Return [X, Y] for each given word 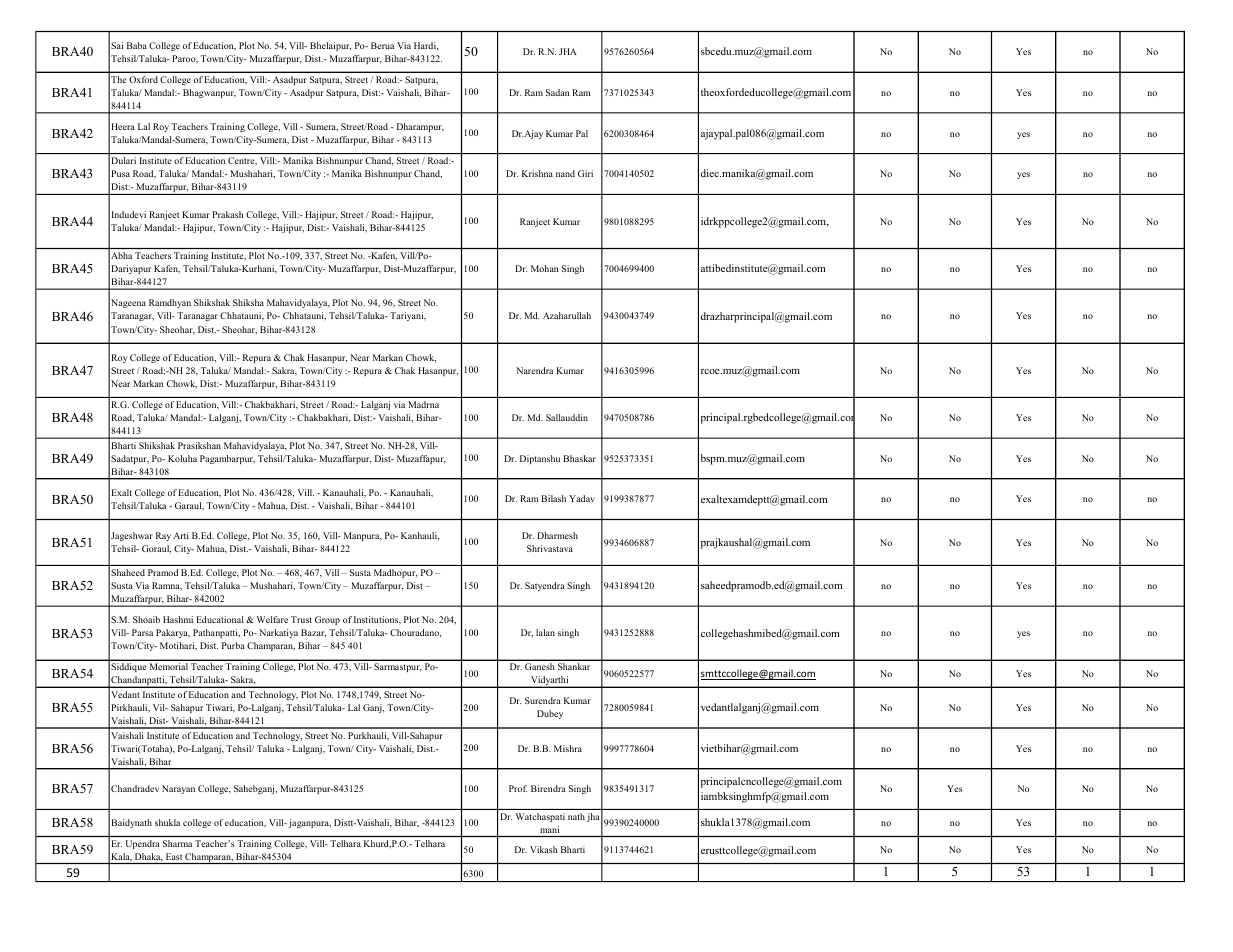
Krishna [537, 173]
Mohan [544, 268]
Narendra [534, 370]
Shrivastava [550, 548]
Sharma [177, 843]
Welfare [272, 619]
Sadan [557, 92]
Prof [518, 788]
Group [327, 620]
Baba [137, 45]
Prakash [227, 214]
